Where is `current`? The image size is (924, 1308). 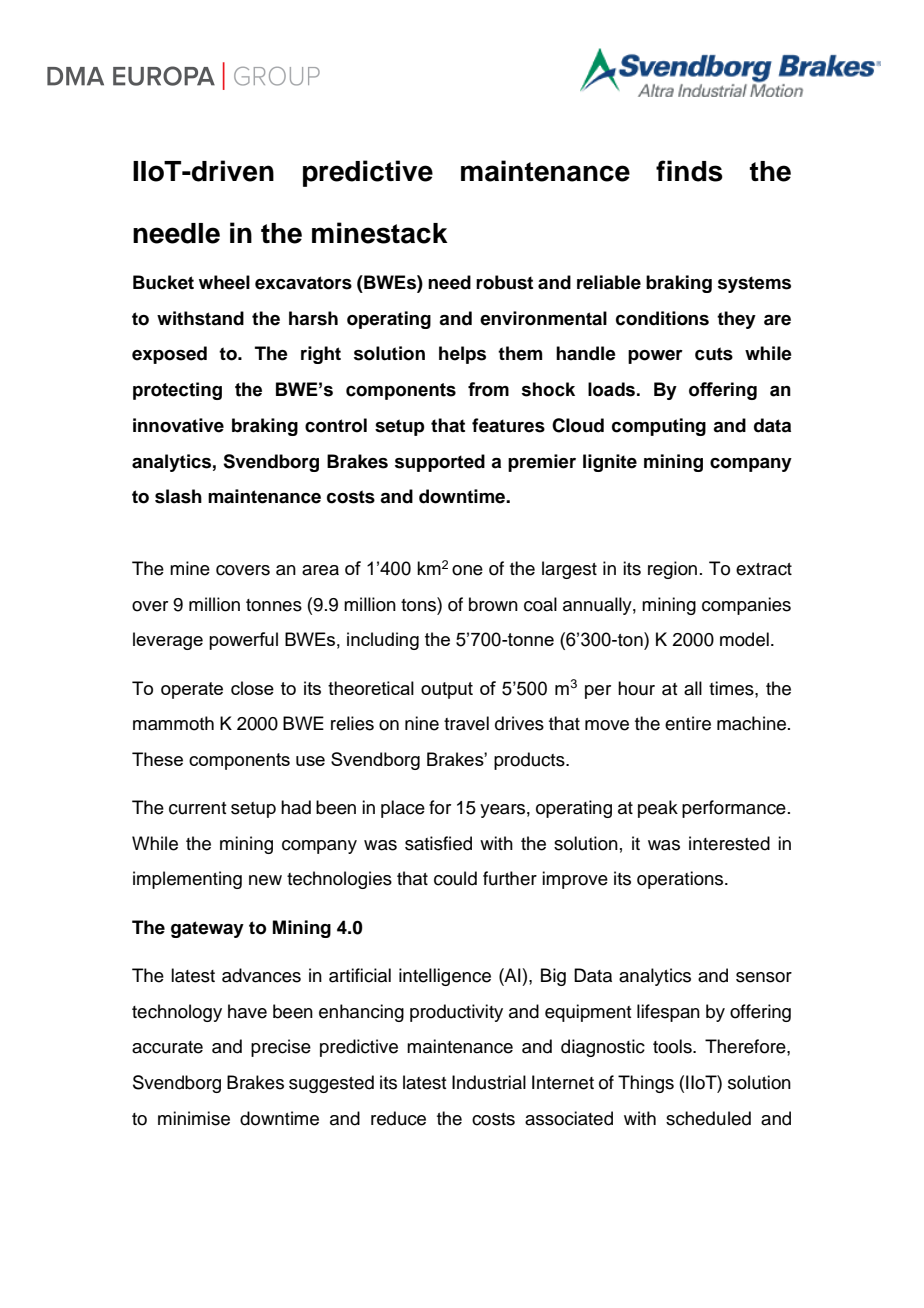
current is located at coordinates (197, 808).
